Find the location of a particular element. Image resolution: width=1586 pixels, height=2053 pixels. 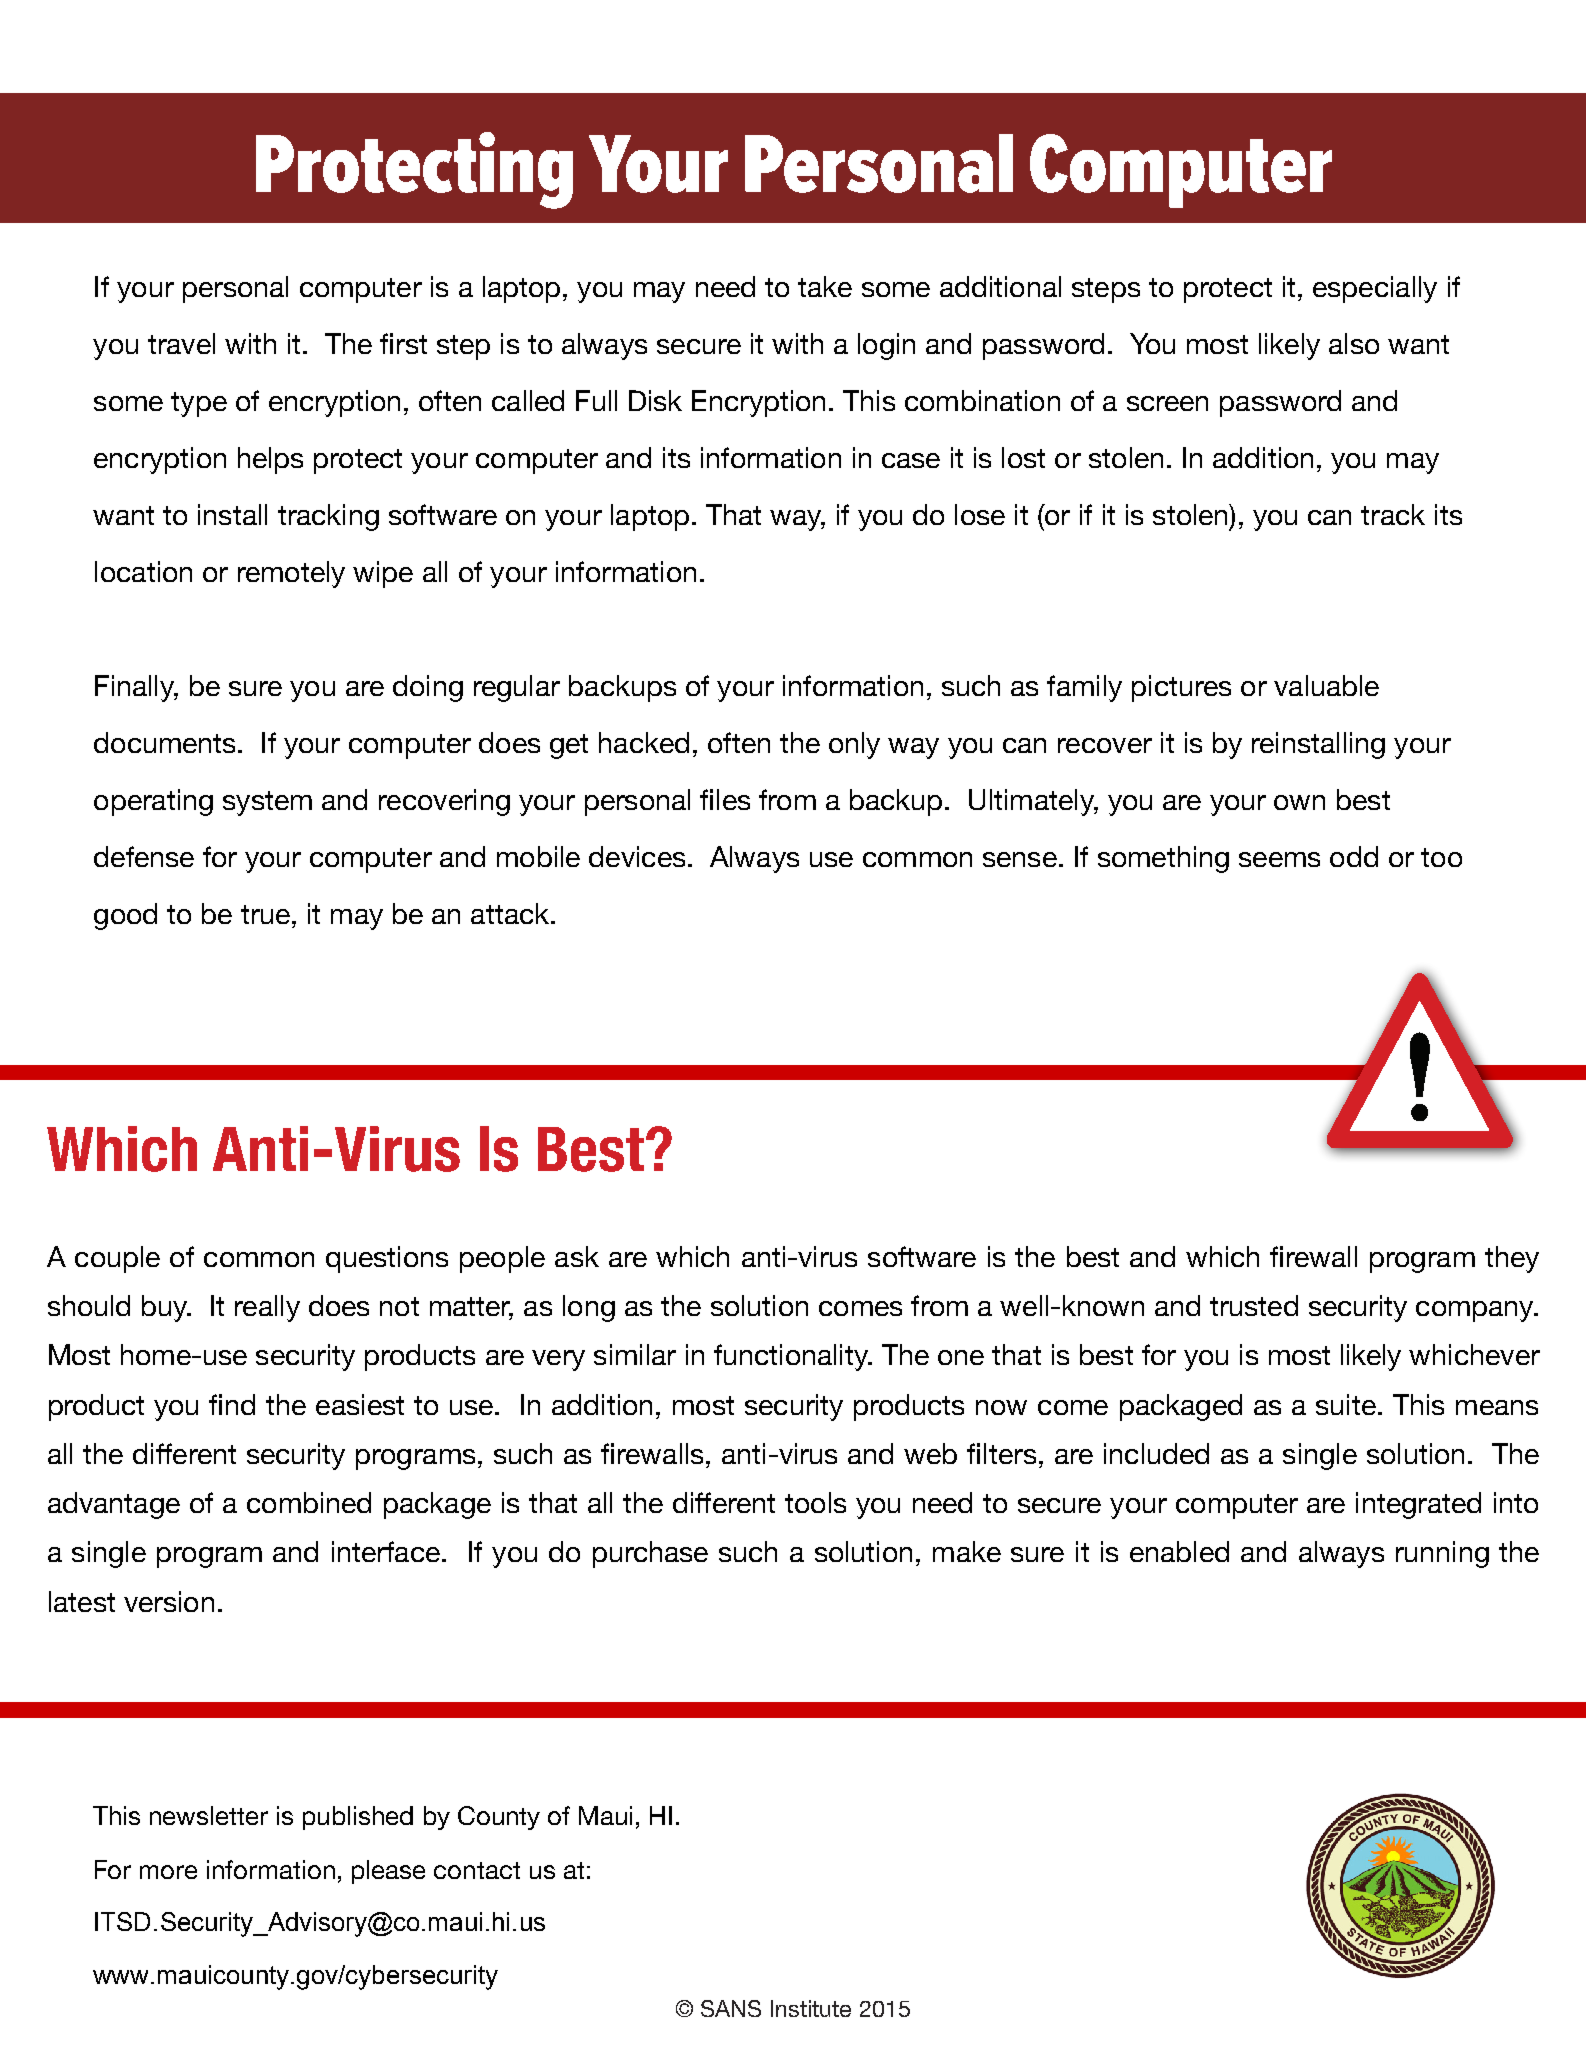

Institute is located at coordinates (811, 2008).
